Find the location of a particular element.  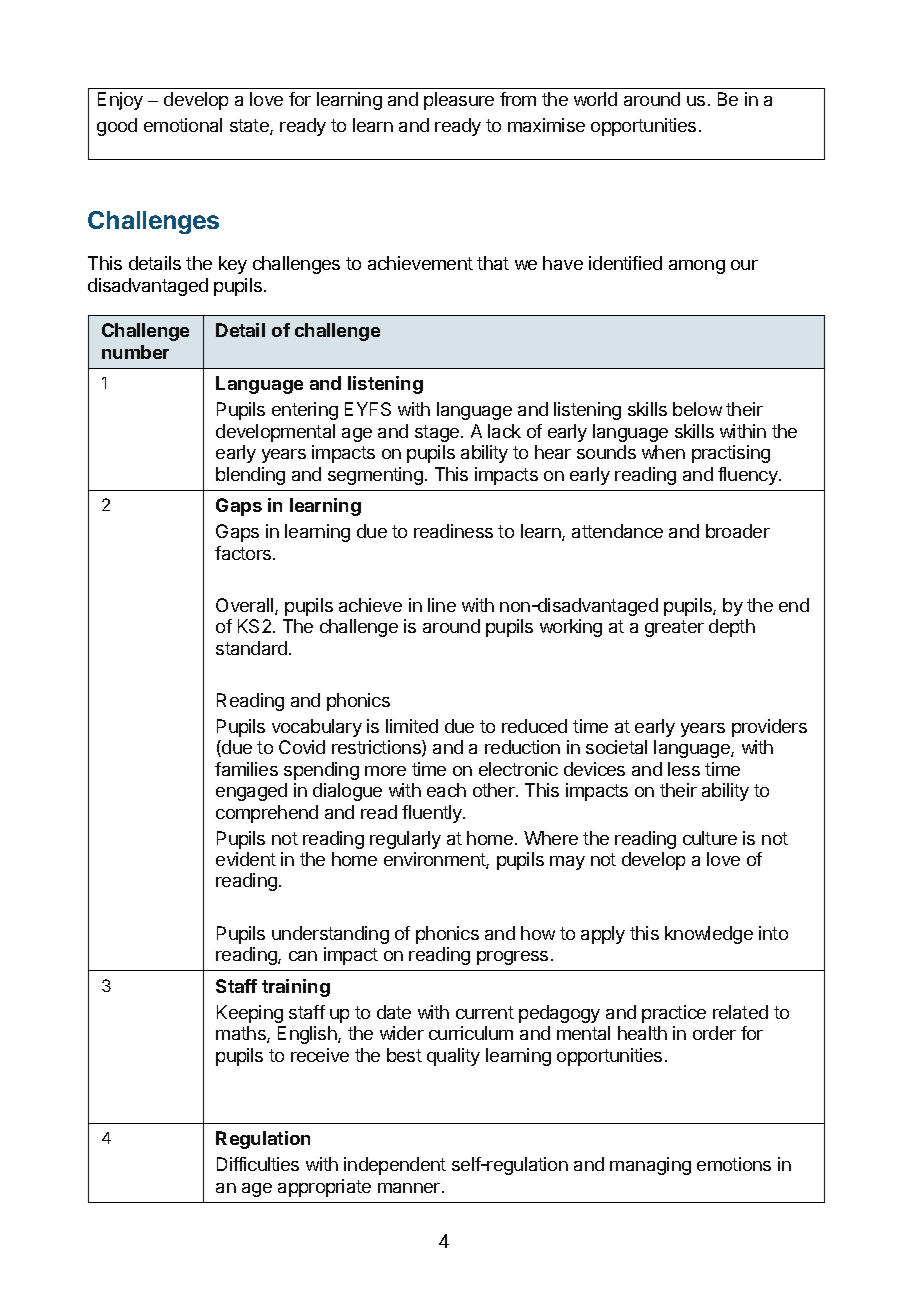

stage is located at coordinates (438, 433).
